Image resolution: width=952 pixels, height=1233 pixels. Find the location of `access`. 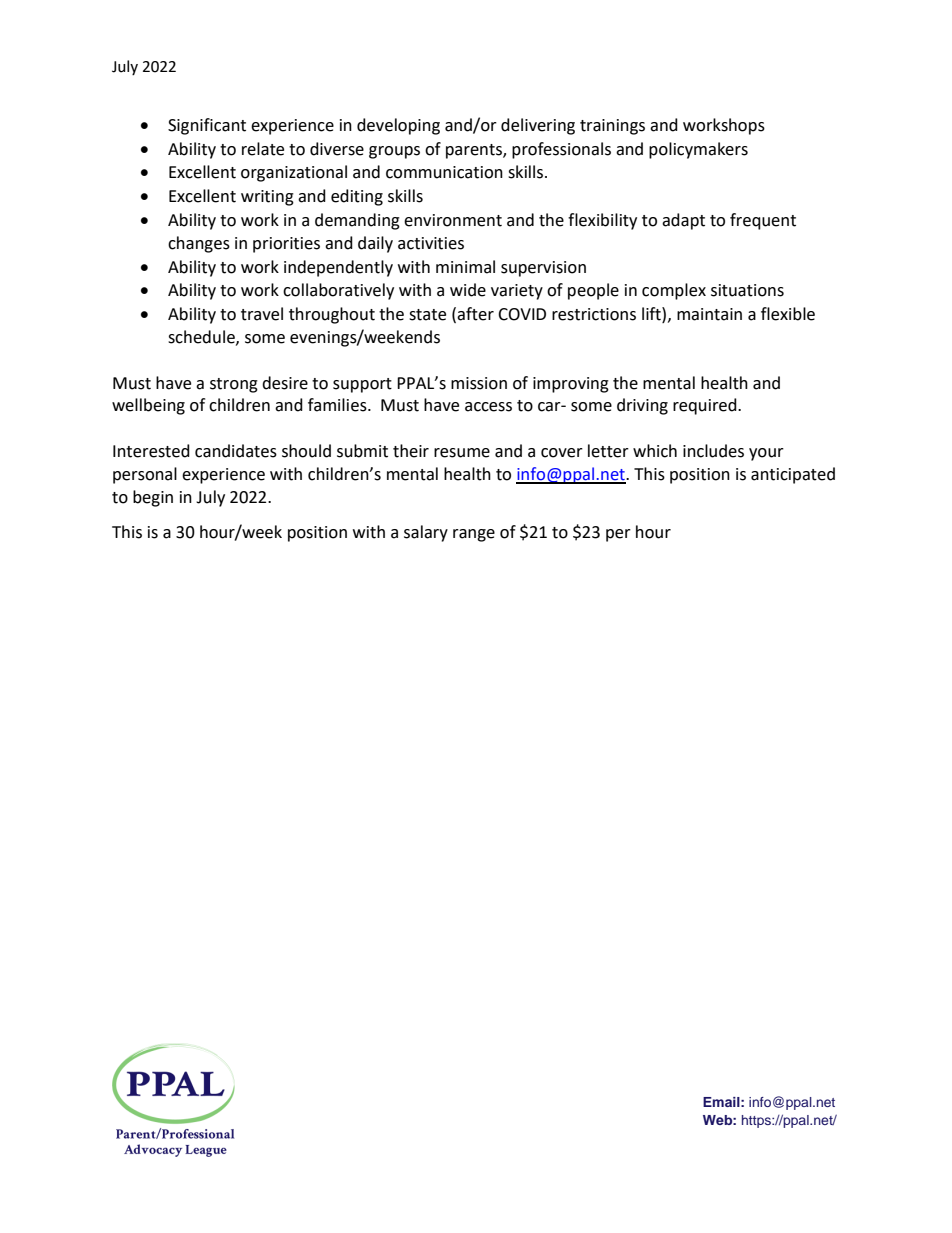

access is located at coordinates (488, 407).
